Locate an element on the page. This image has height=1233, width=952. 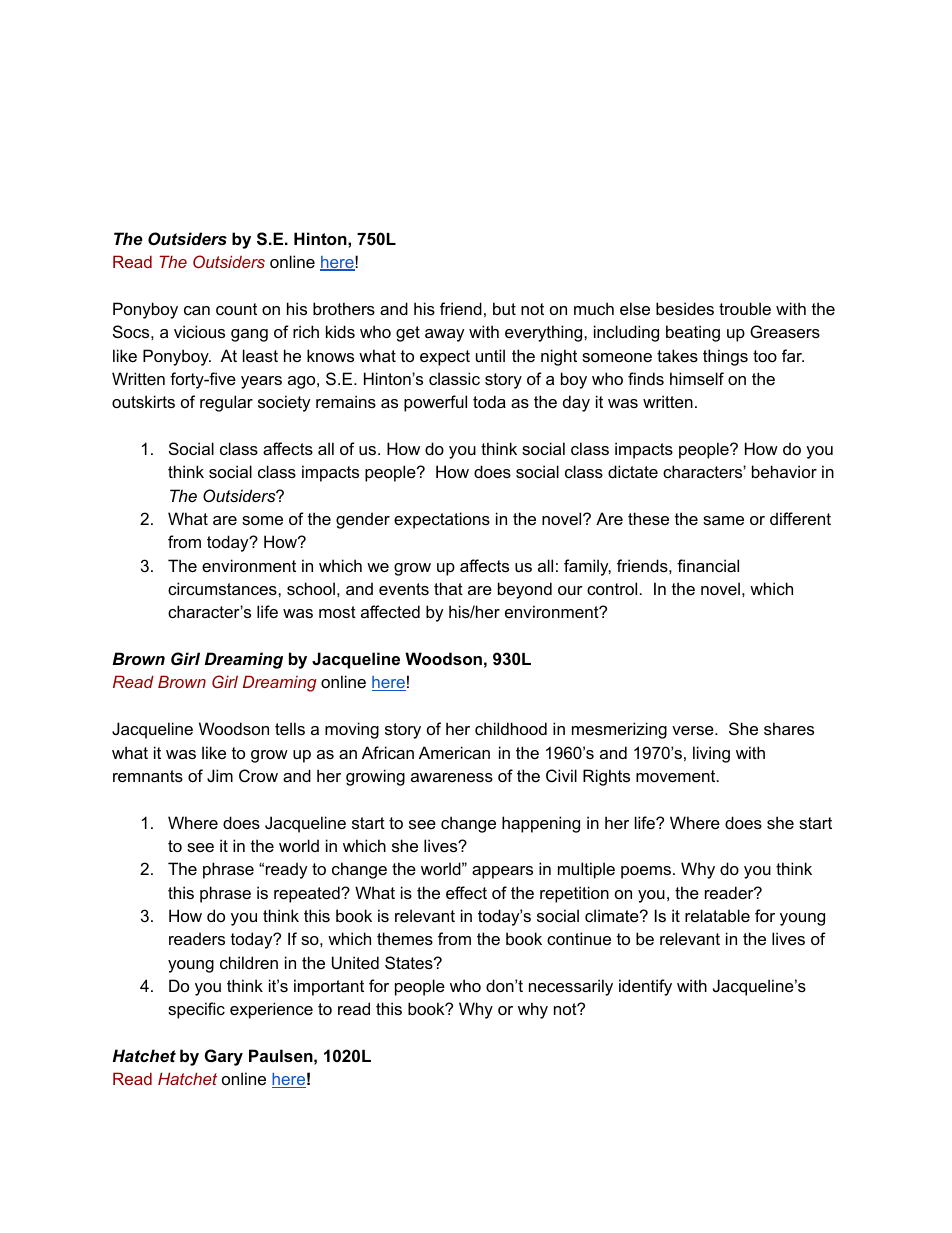
verse is located at coordinates (694, 730).
